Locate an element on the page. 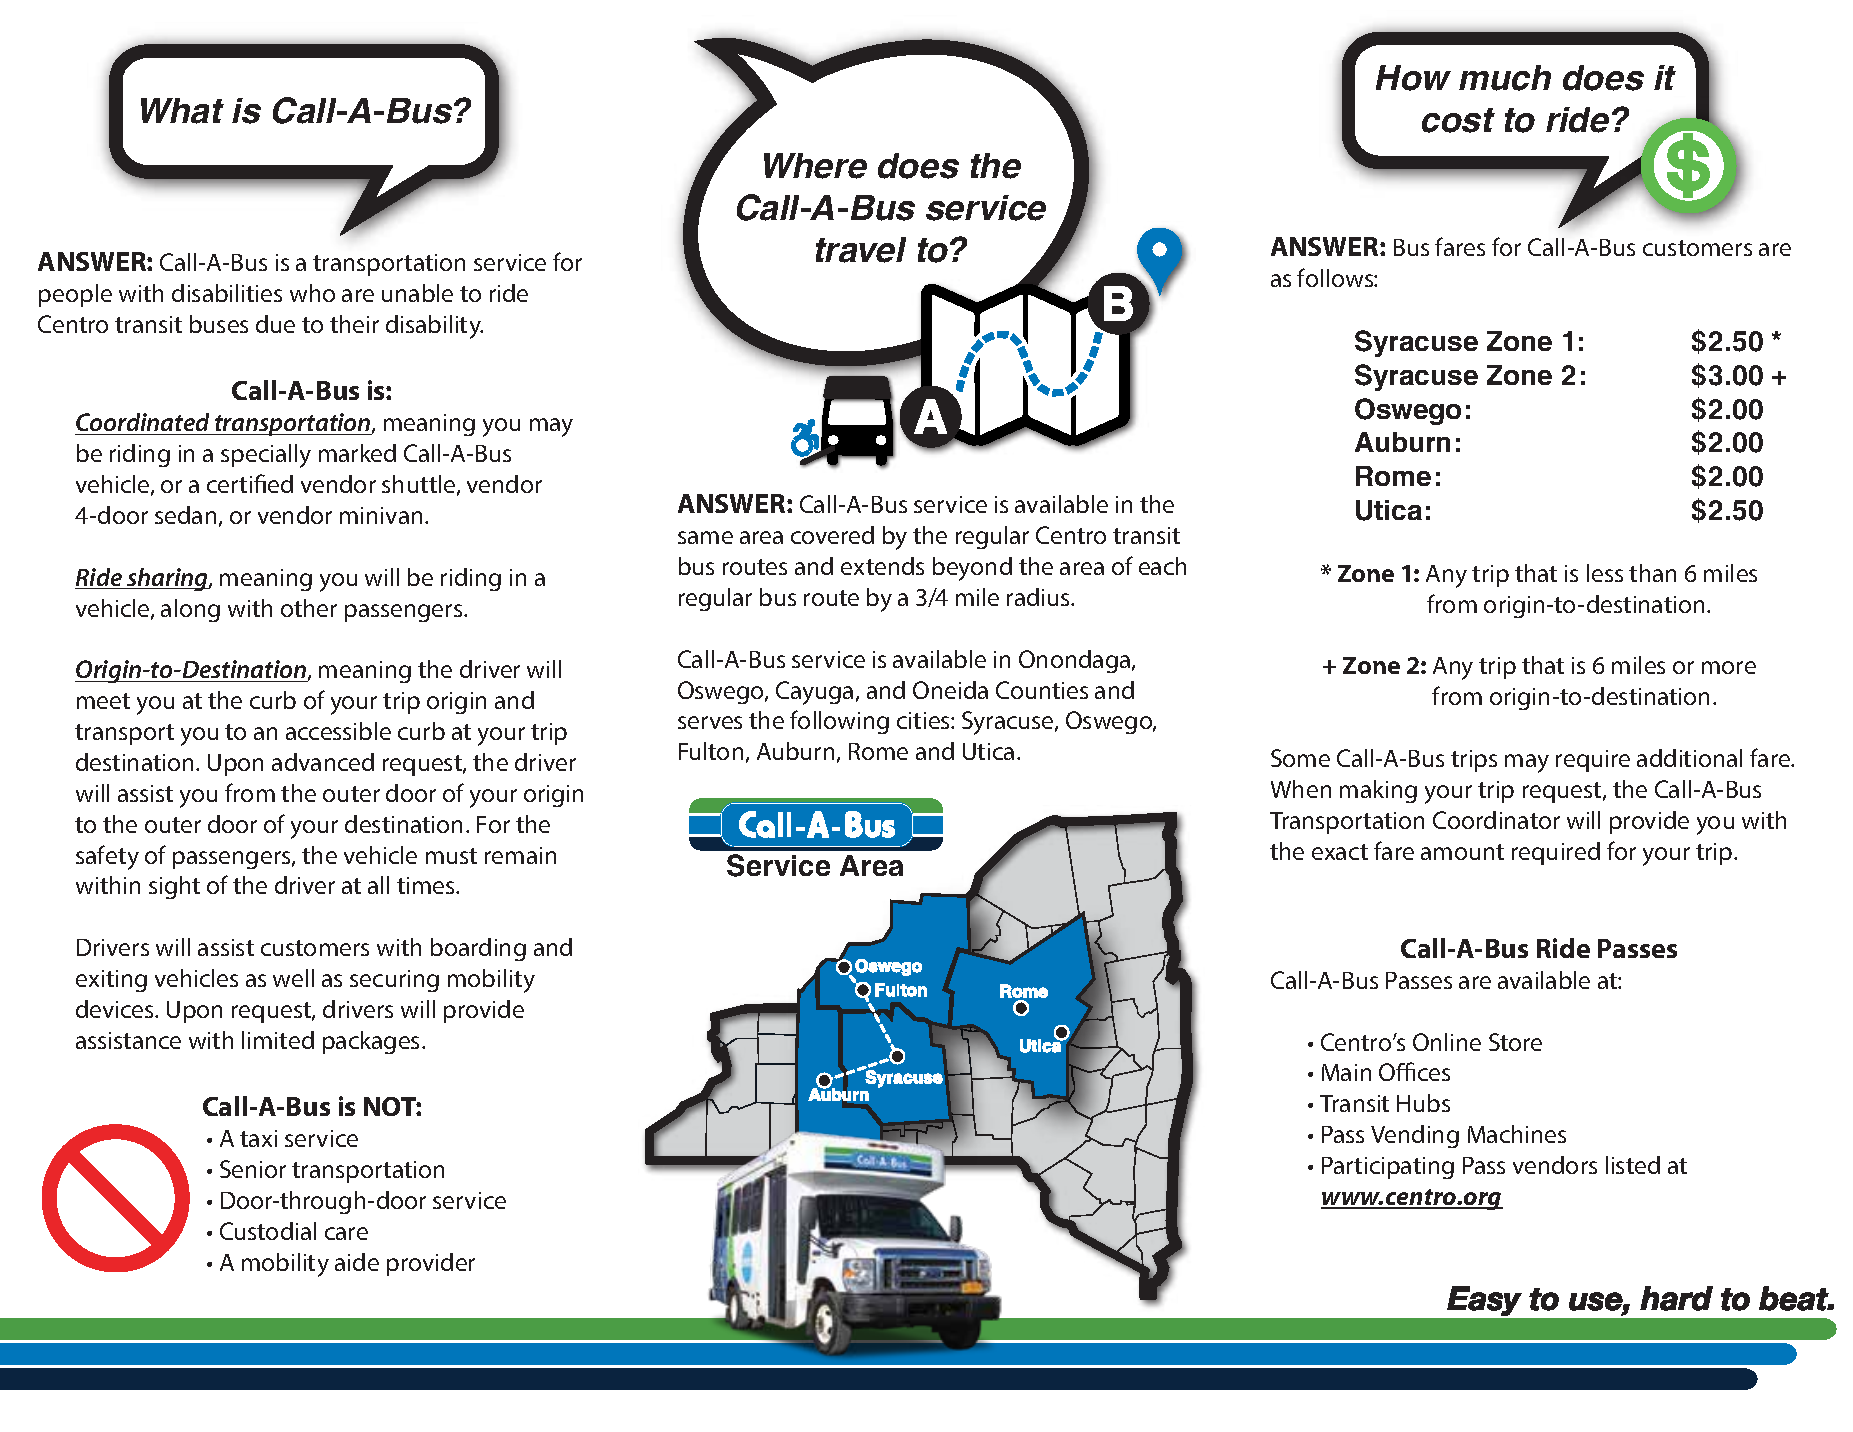  Custodial is located at coordinates (268, 1231).
